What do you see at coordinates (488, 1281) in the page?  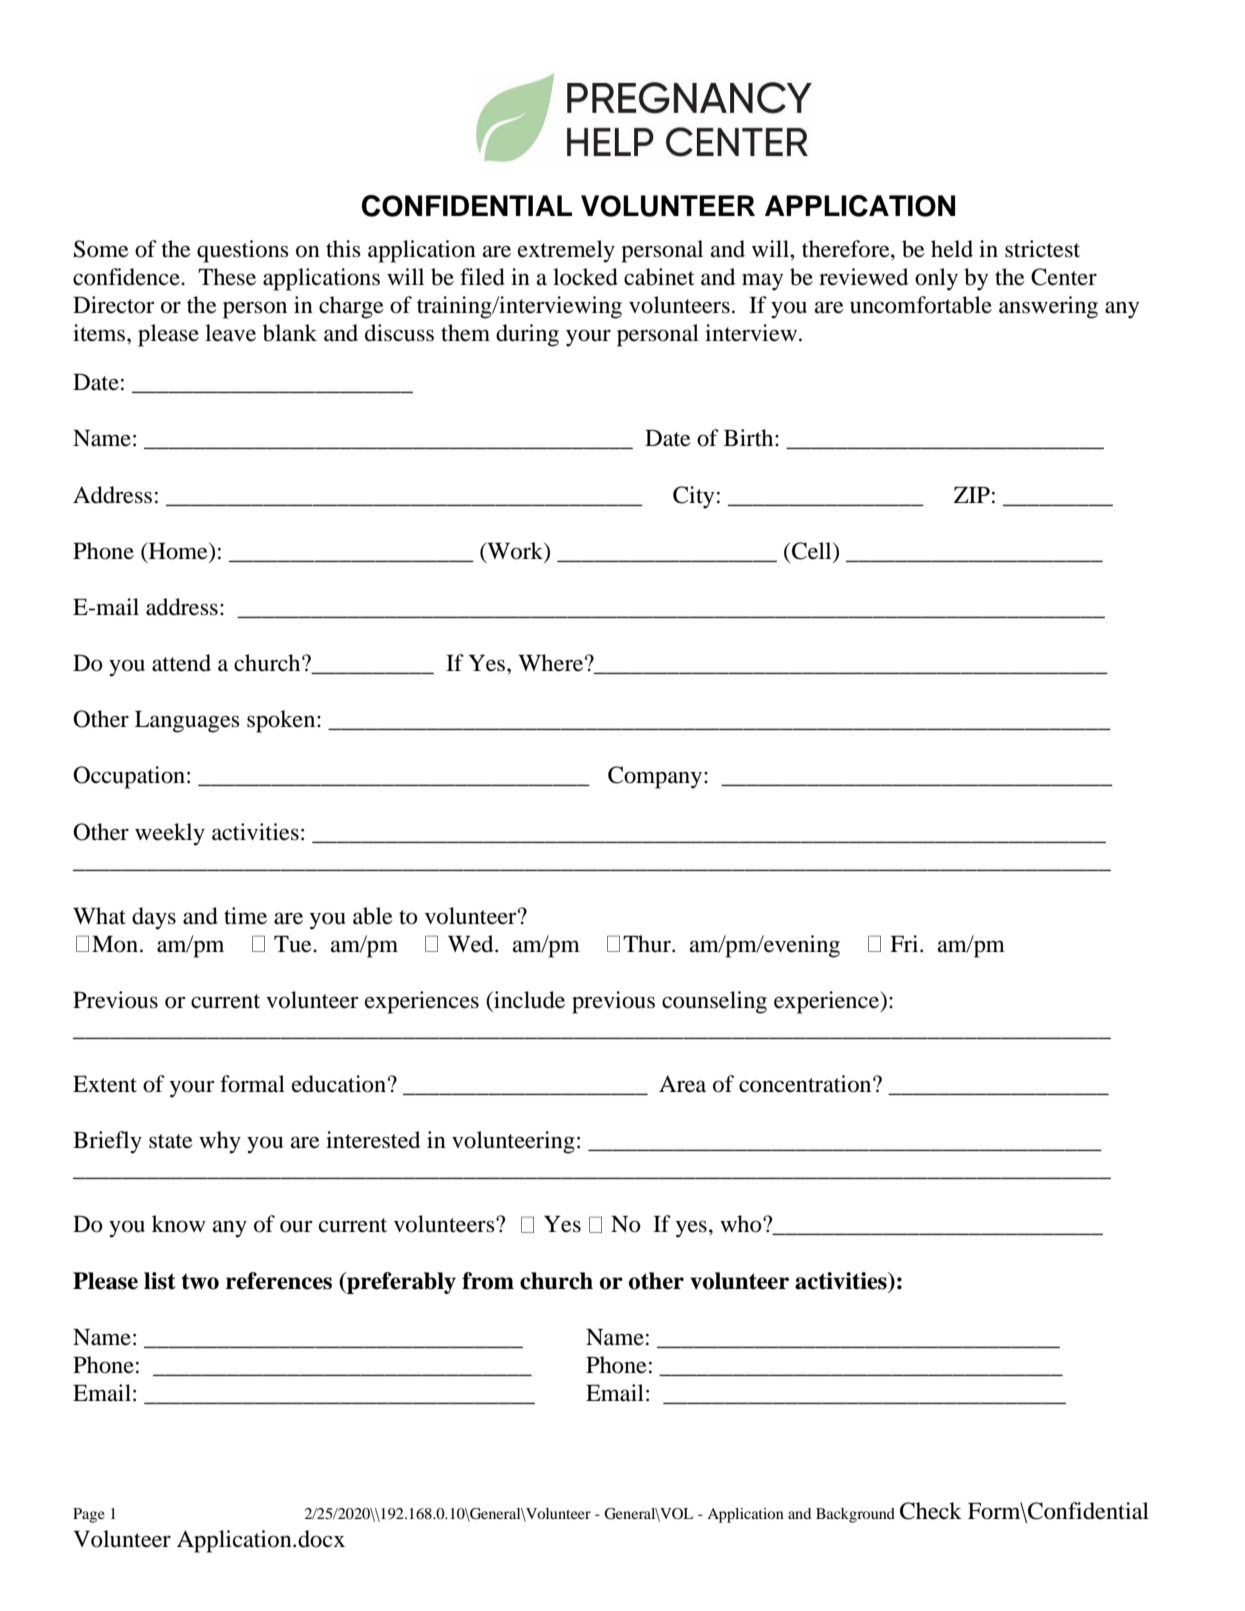 I see `from` at bounding box center [488, 1281].
